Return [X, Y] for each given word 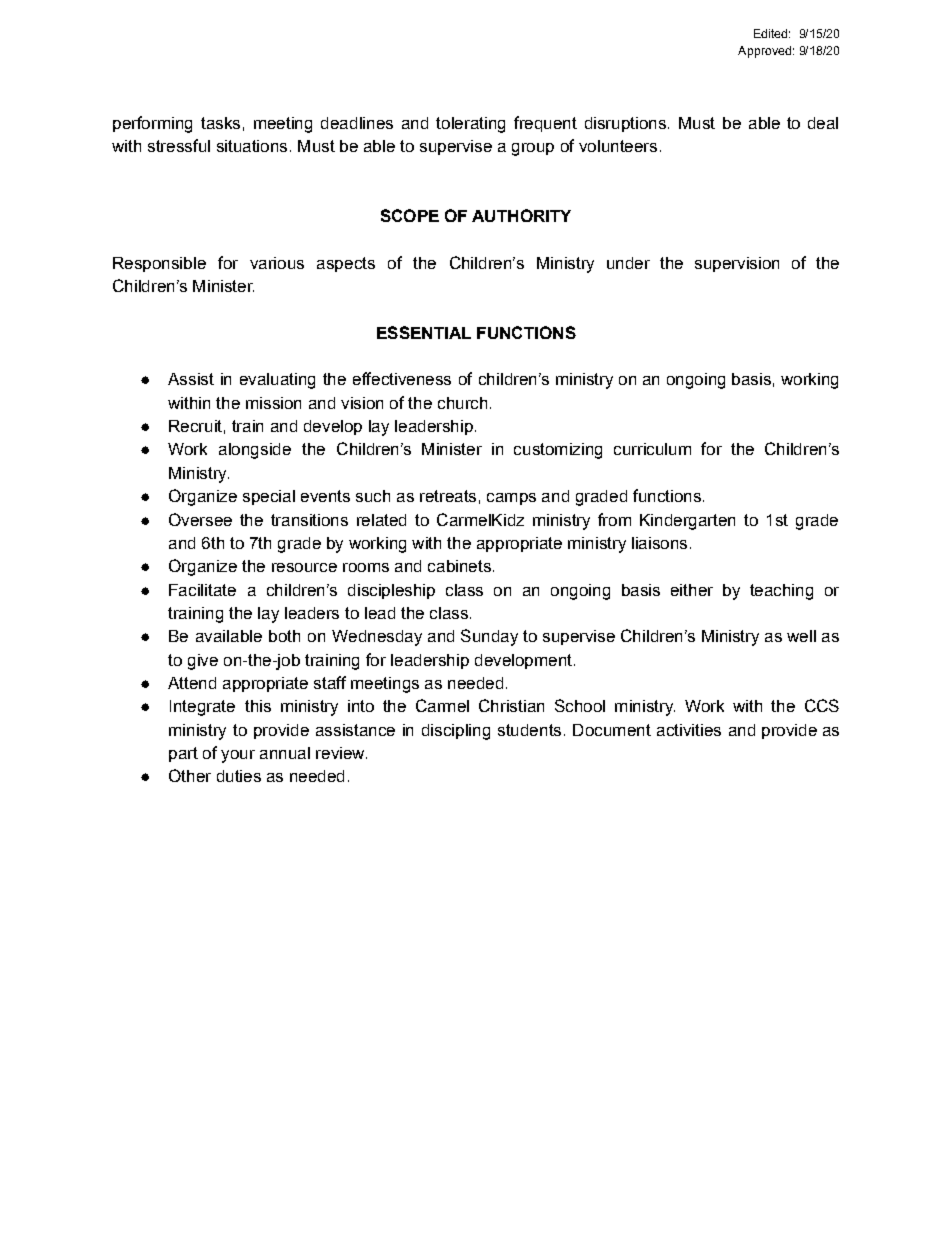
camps [511, 499]
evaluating [277, 381]
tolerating [470, 125]
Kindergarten [687, 522]
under [628, 263]
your [238, 756]
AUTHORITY [521, 215]
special [269, 497]
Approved [764, 52]
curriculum [652, 449]
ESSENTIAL [424, 332]
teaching [781, 592]
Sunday [489, 637]
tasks [220, 123]
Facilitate [202, 590]
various [277, 263]
